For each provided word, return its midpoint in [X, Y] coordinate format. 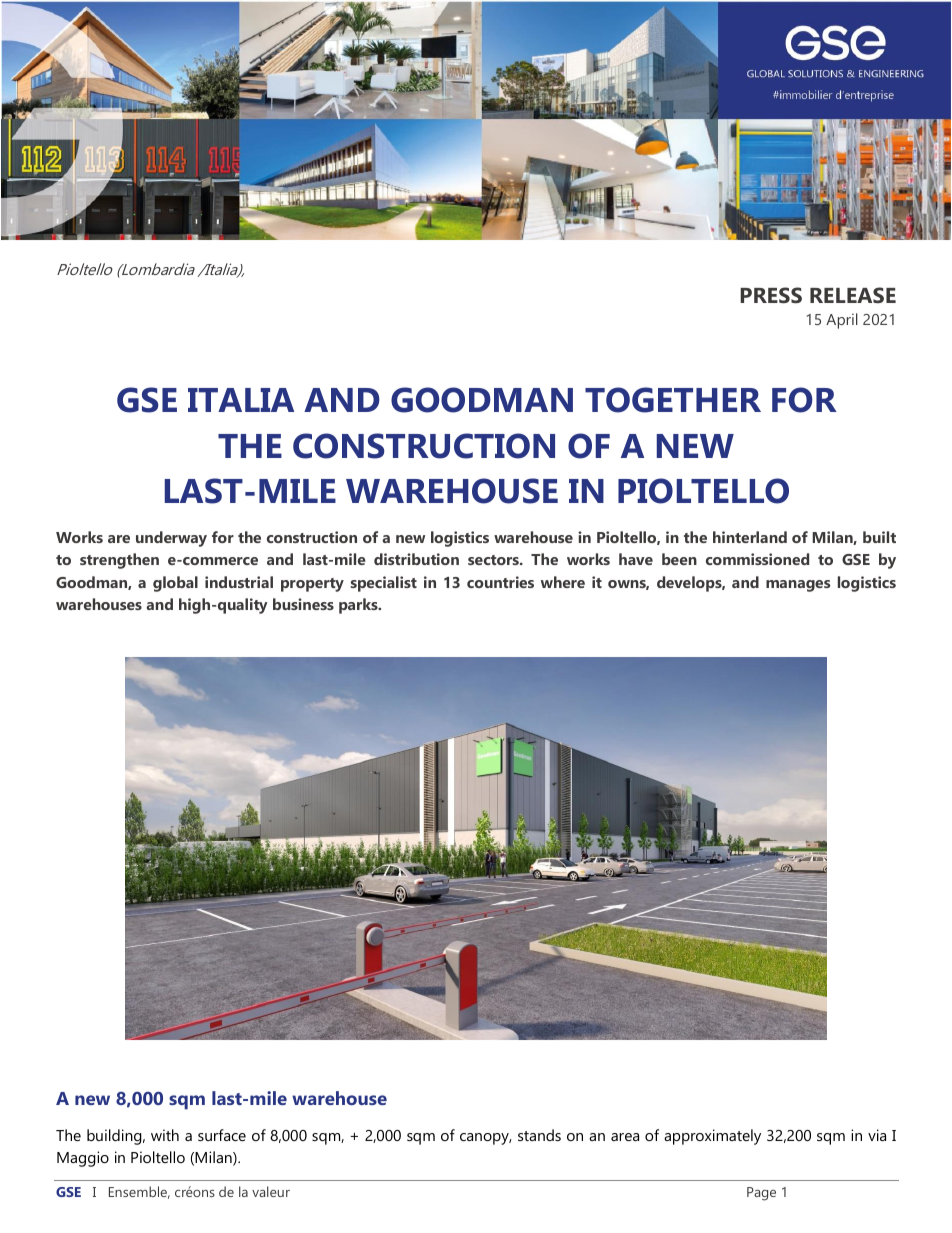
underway [171, 539]
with [165, 1135]
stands [539, 1135]
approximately [712, 1137]
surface [222, 1135]
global [175, 584]
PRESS [771, 295]
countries [500, 582]
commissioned [757, 559]
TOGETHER [673, 400]
